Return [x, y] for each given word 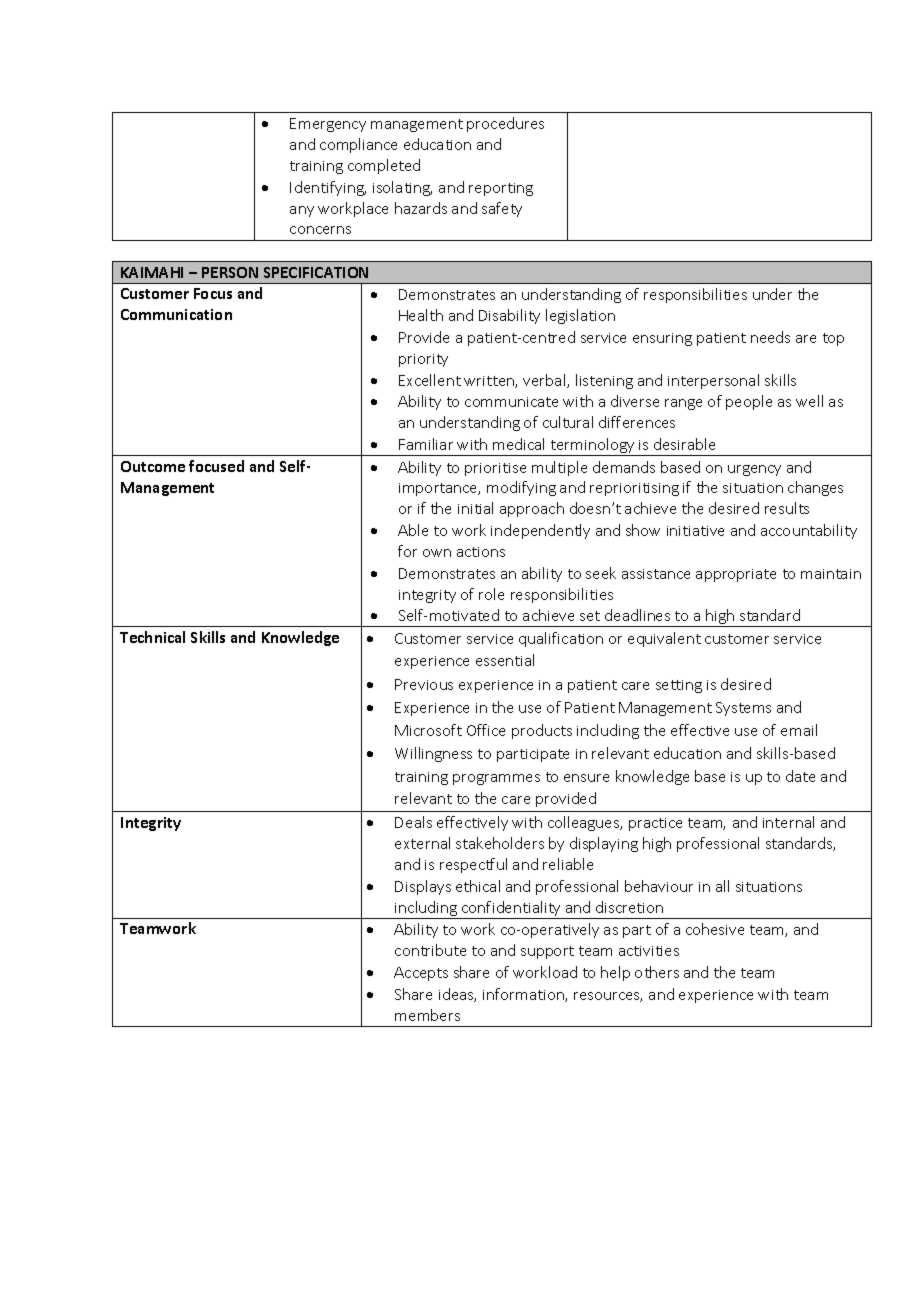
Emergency [328, 125]
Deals [413, 822]
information [524, 995]
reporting [501, 189]
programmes [496, 779]
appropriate [736, 575]
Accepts [421, 974]
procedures [505, 124]
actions [481, 552]
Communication [176, 314]
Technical [152, 637]
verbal [545, 381]
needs [770, 337]
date [800, 776]
